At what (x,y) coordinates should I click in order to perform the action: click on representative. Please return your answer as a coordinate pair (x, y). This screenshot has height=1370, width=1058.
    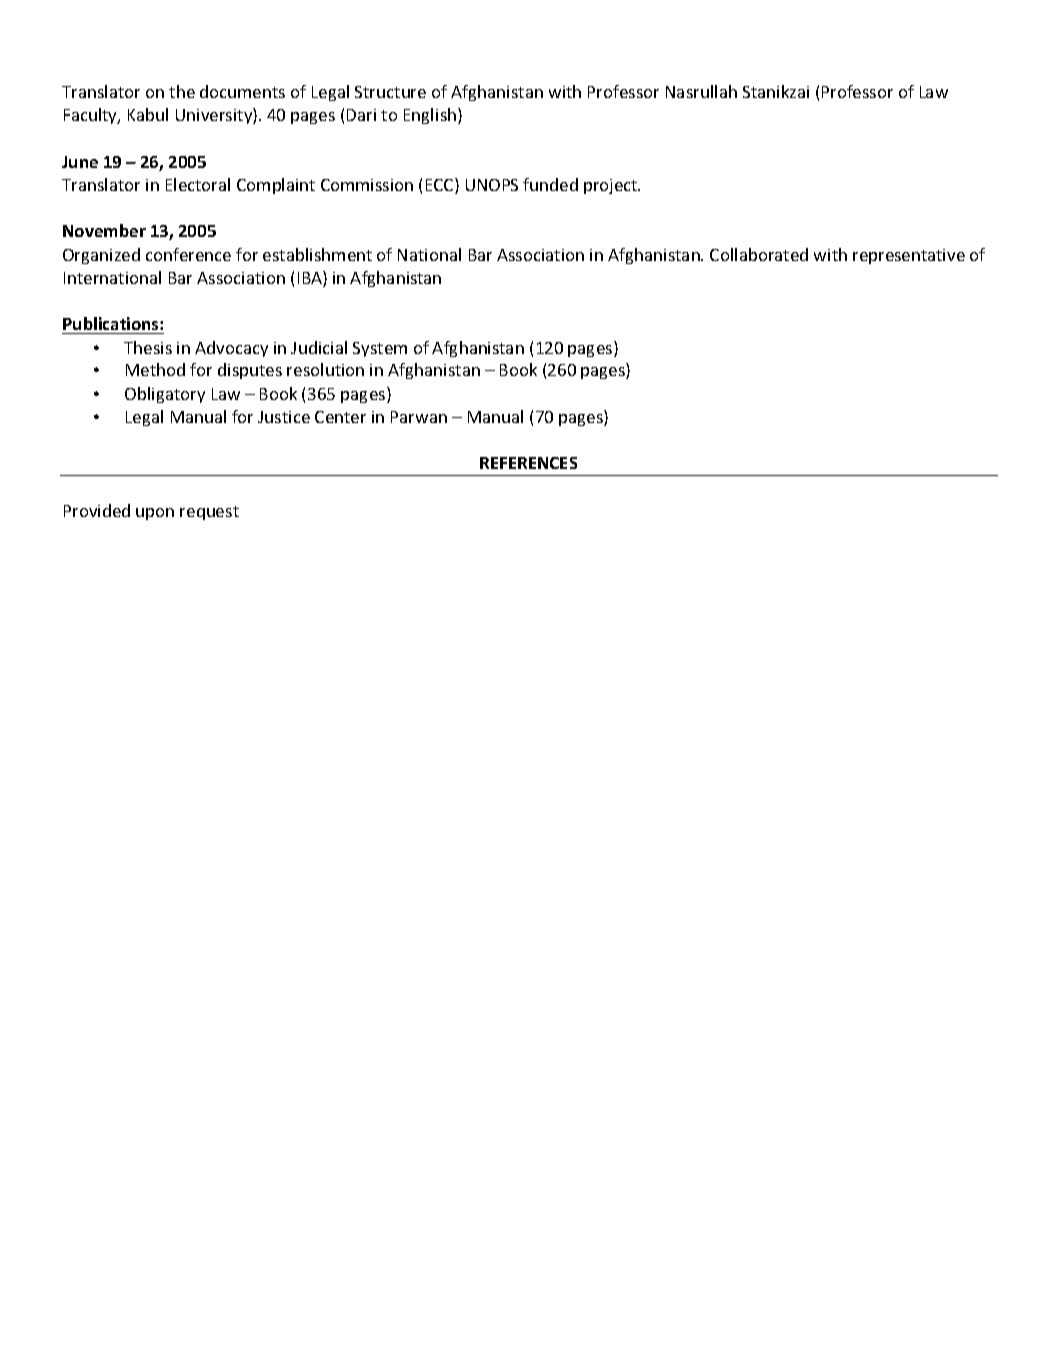
    Looking at the image, I should click on (909, 256).
